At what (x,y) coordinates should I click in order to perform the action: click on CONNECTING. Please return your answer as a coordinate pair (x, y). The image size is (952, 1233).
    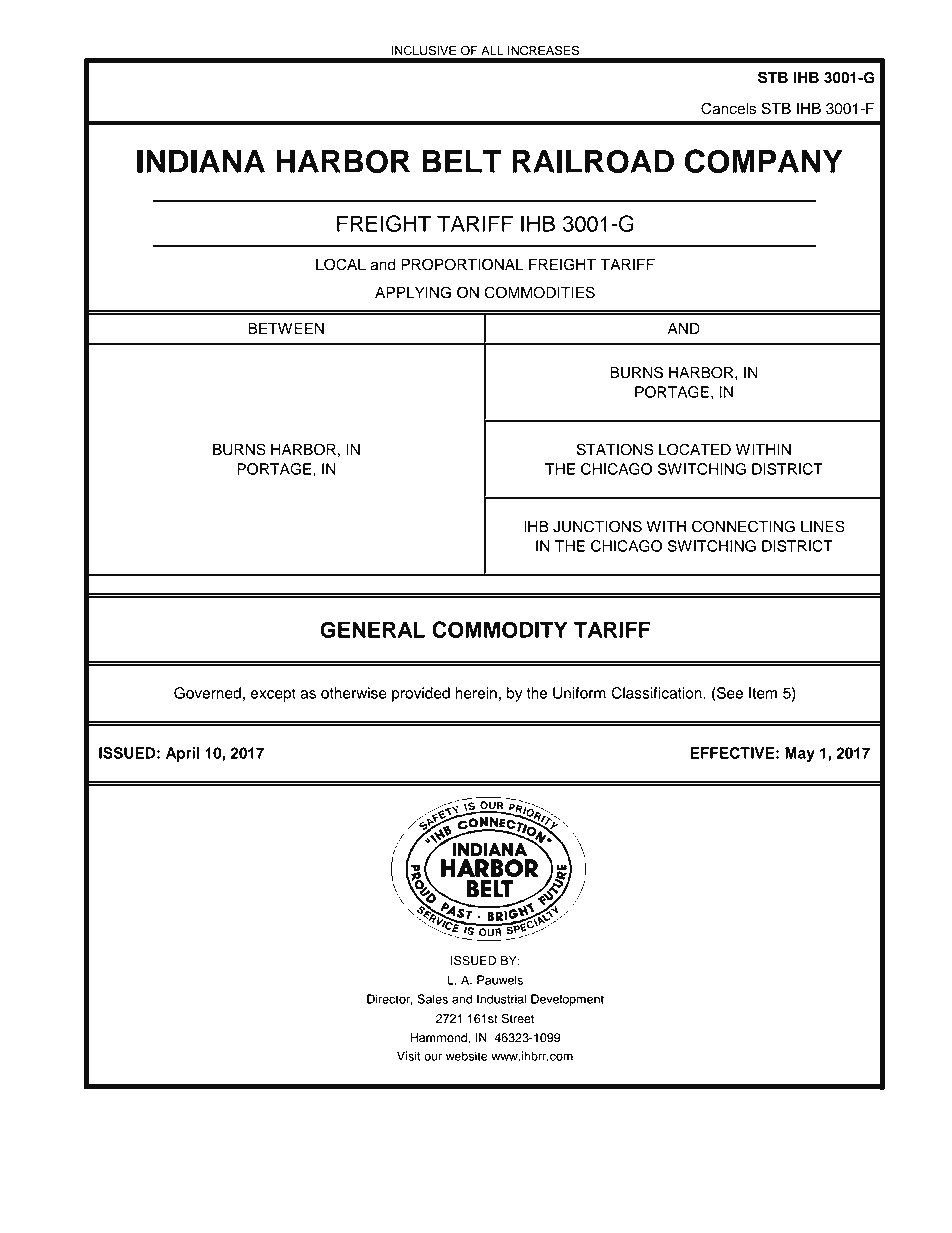
    Looking at the image, I should click on (743, 526).
